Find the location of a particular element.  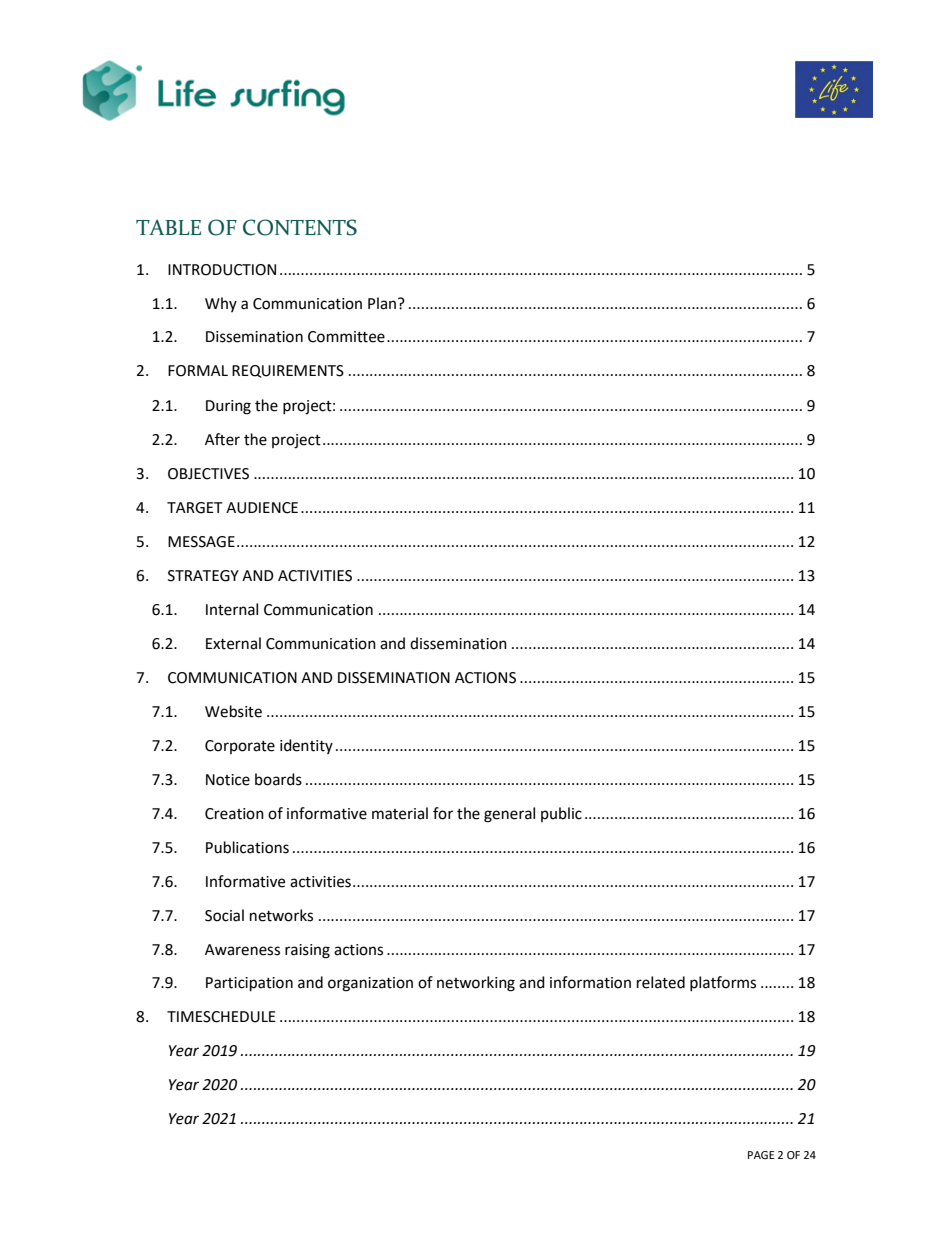

Why is located at coordinates (221, 304).
